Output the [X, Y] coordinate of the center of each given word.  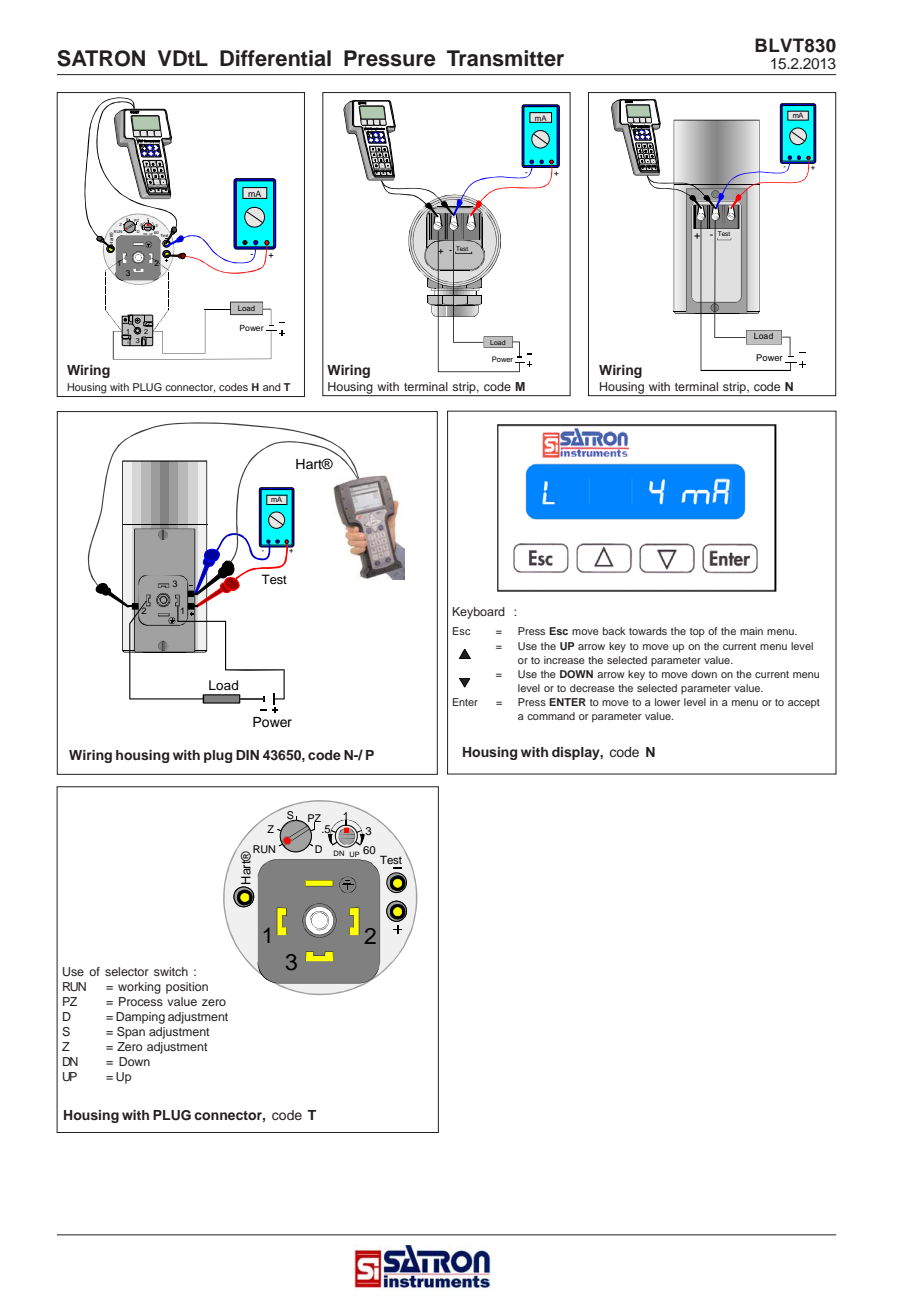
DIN [247, 755]
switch [171, 971]
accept [804, 703]
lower [667, 702]
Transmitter [505, 58]
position [187, 988]
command [551, 716]
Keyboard [479, 613]
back [614, 631]
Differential [275, 58]
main [751, 631]
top [697, 632]
